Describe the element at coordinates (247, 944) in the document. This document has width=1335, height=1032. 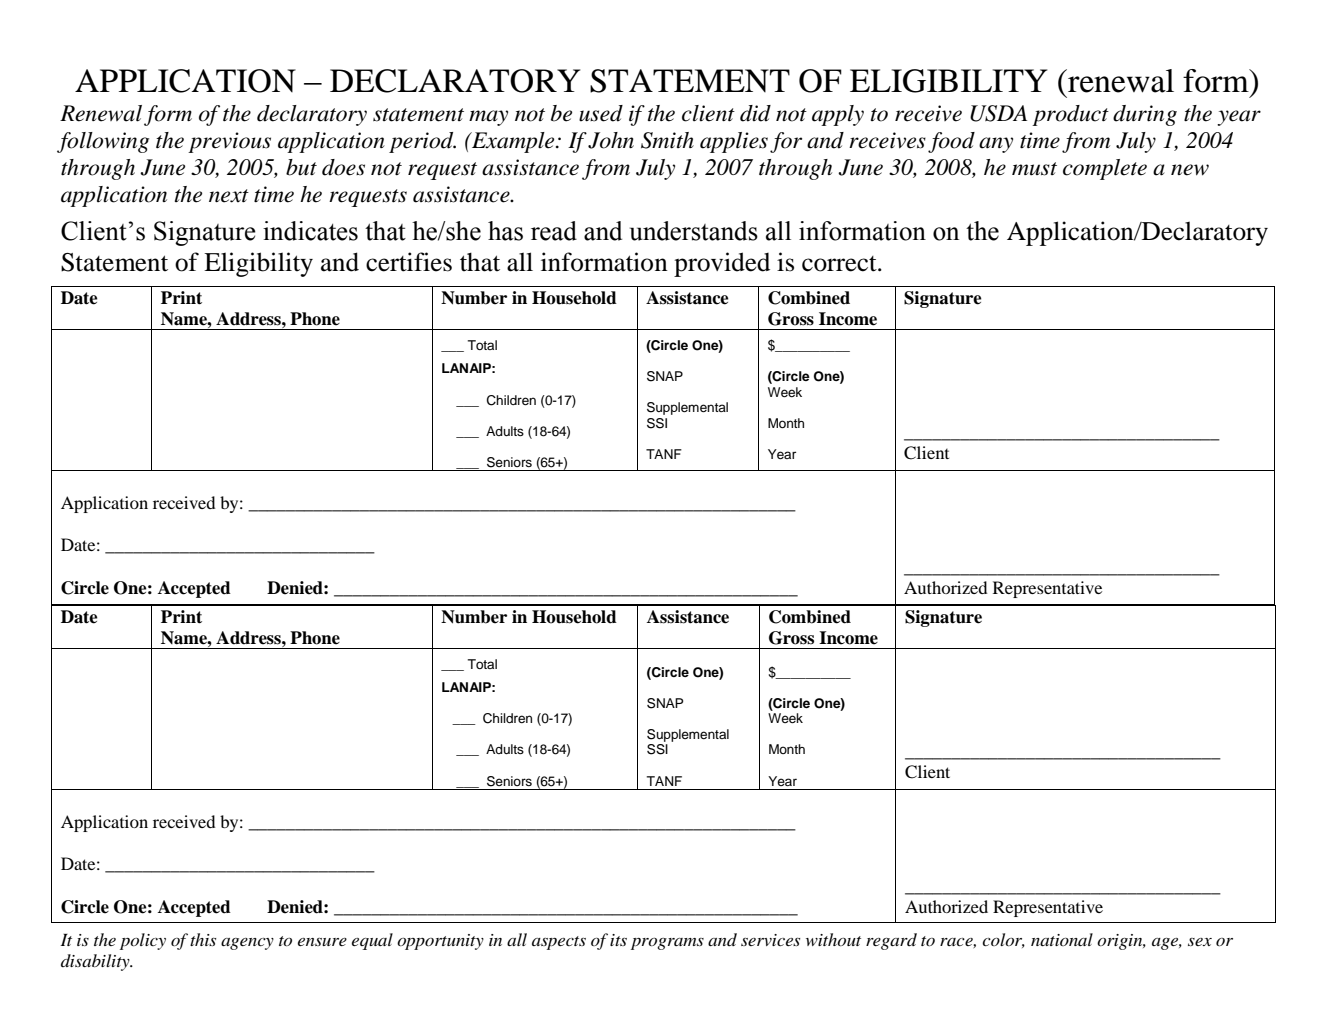
I see `agency` at that location.
